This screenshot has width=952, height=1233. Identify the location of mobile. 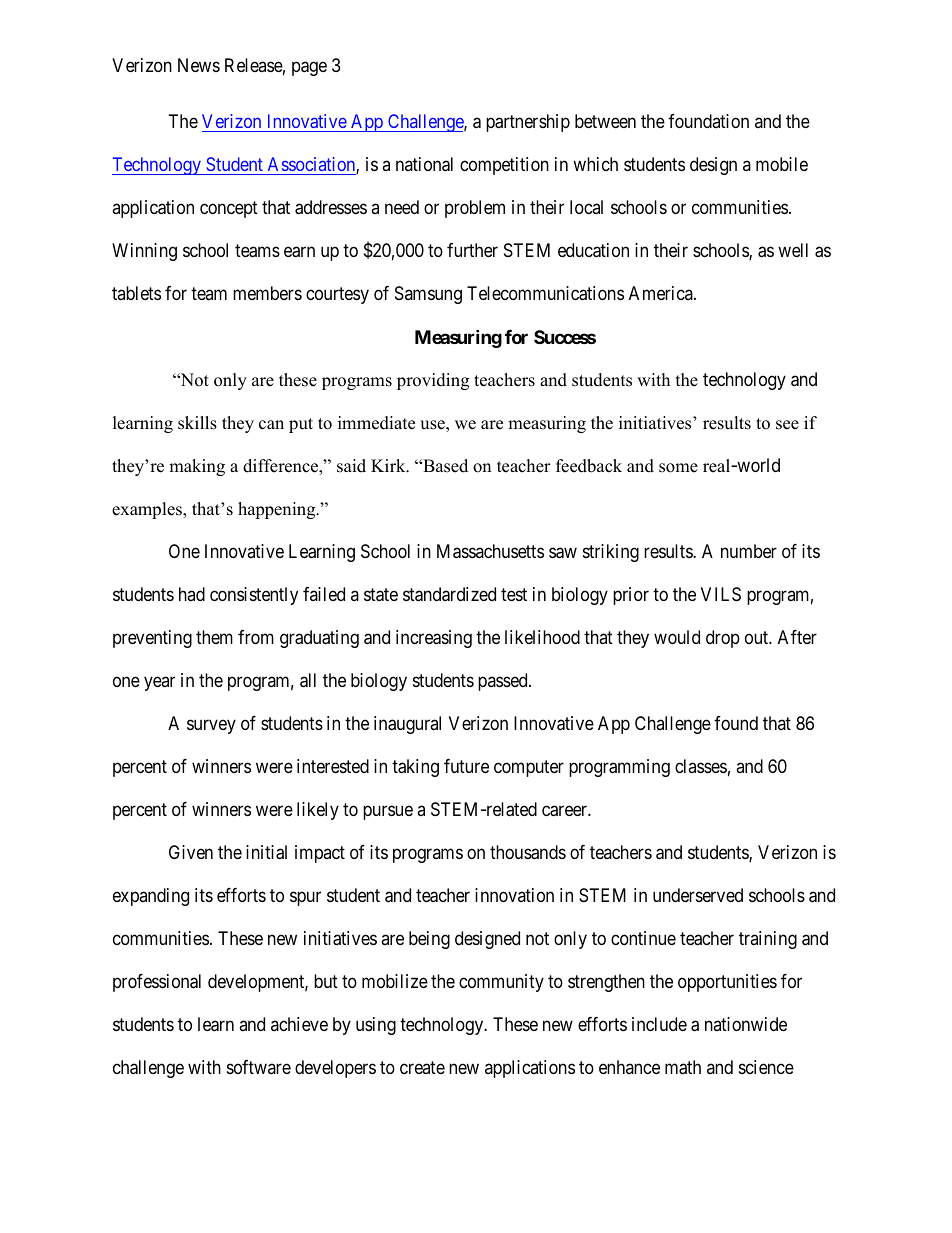
(782, 164).
